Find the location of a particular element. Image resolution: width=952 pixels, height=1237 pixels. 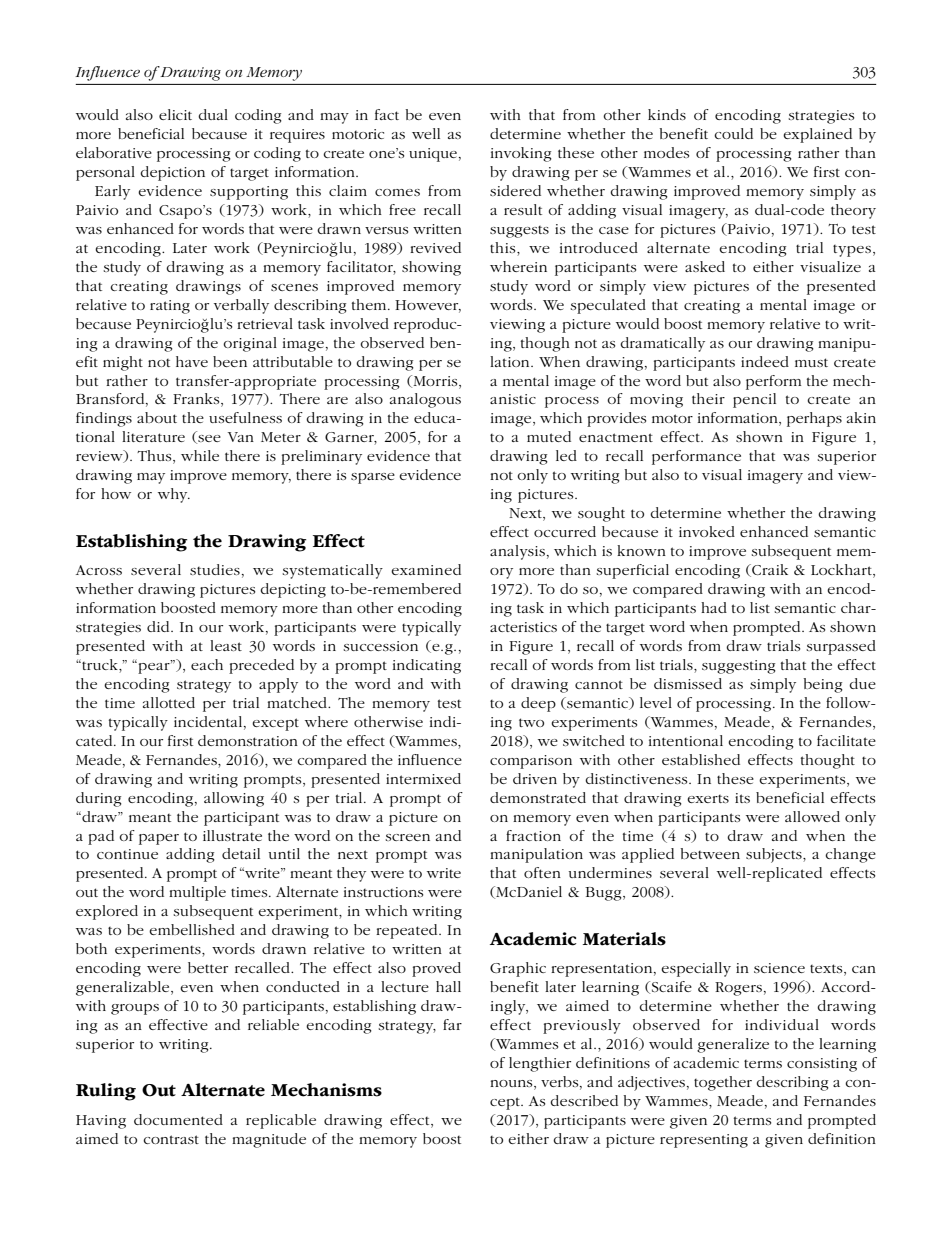

did is located at coordinates (159, 626).
